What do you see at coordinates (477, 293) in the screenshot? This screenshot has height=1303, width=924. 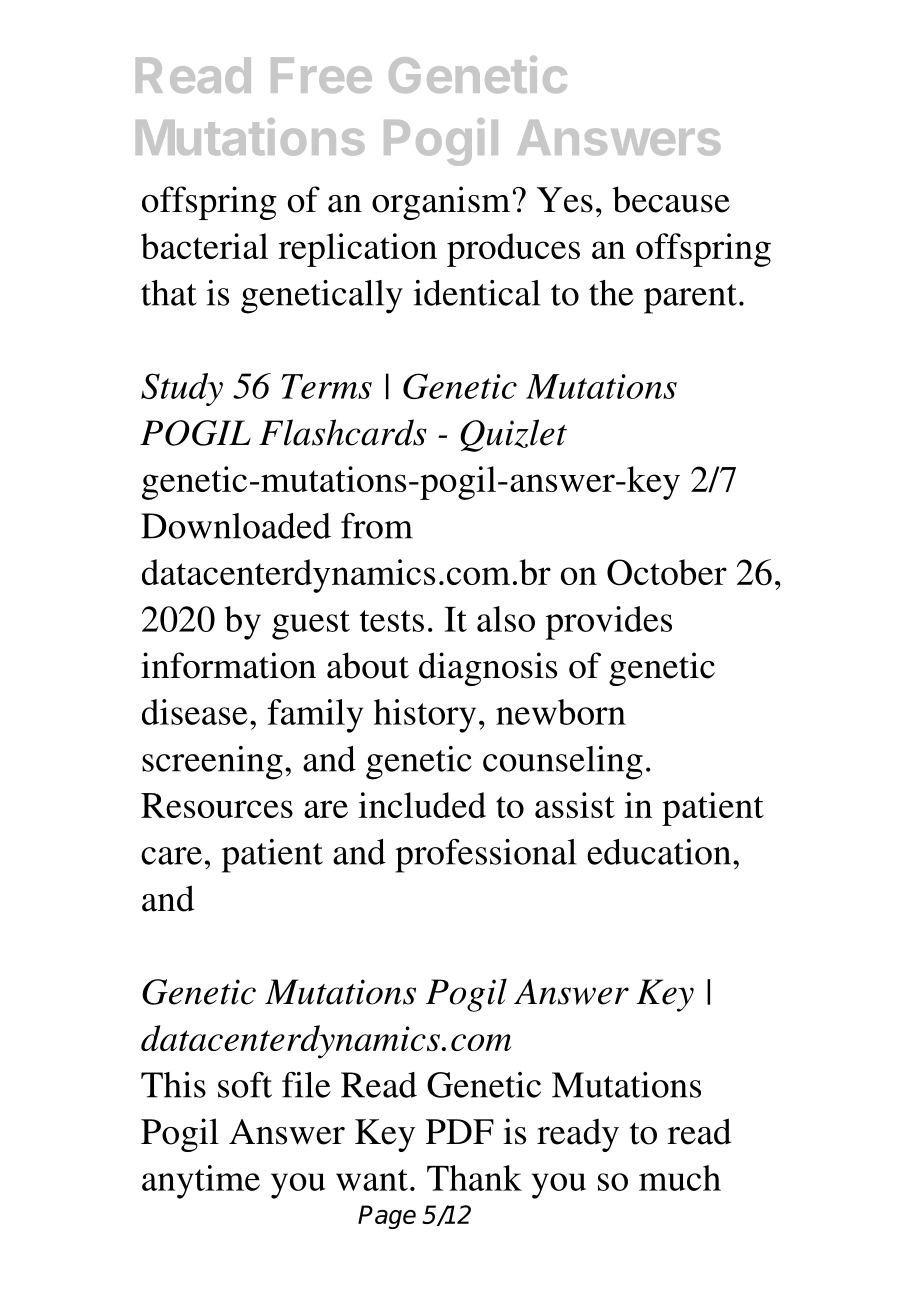 I see `identical` at bounding box center [477, 293].
